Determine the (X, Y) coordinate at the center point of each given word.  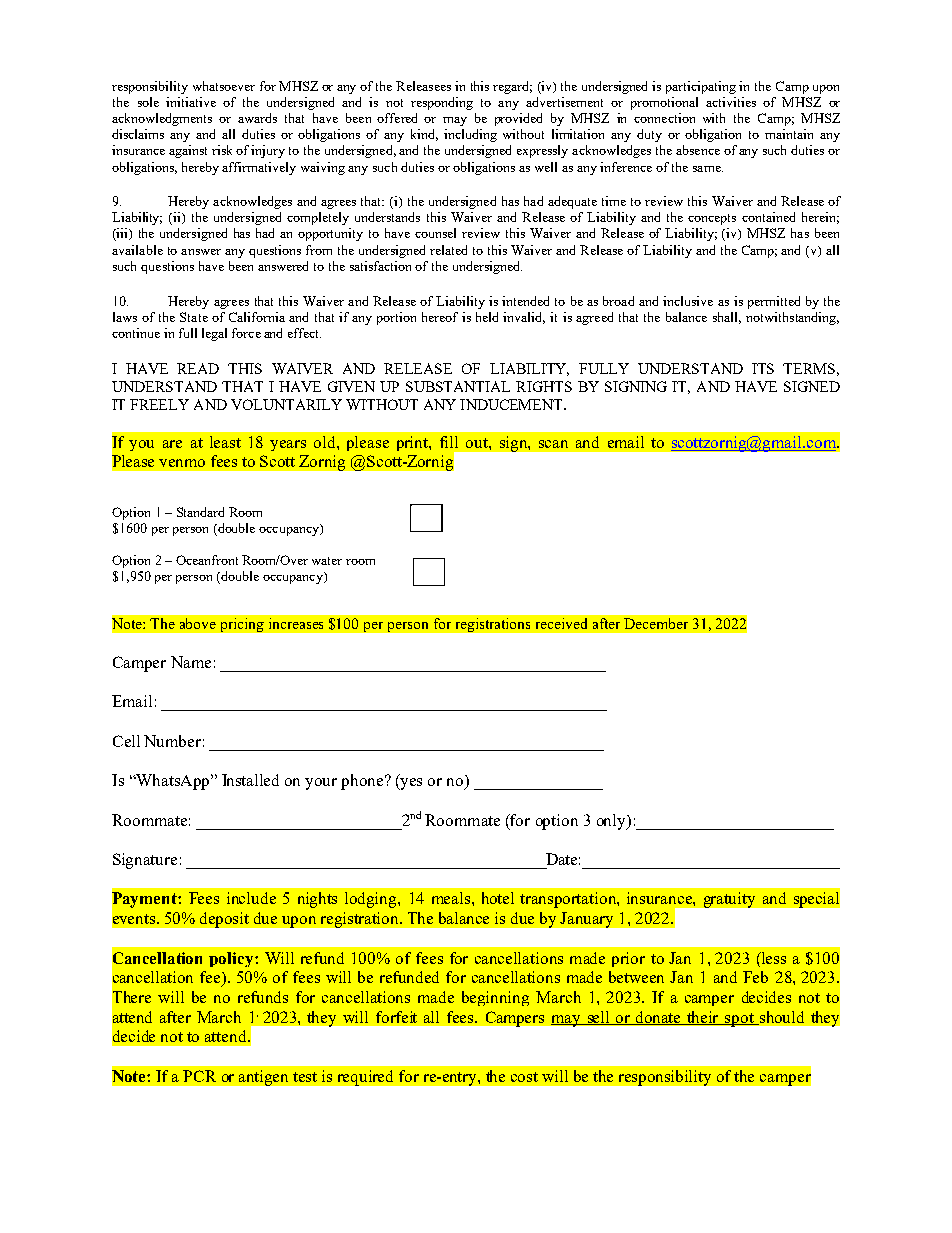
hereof (440, 317)
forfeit (396, 1017)
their (703, 1018)
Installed (250, 780)
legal (214, 334)
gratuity (729, 900)
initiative (191, 102)
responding (442, 103)
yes (410, 784)
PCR (199, 1076)
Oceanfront (207, 560)
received (561, 623)
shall (727, 318)
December (656, 623)
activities (731, 102)
